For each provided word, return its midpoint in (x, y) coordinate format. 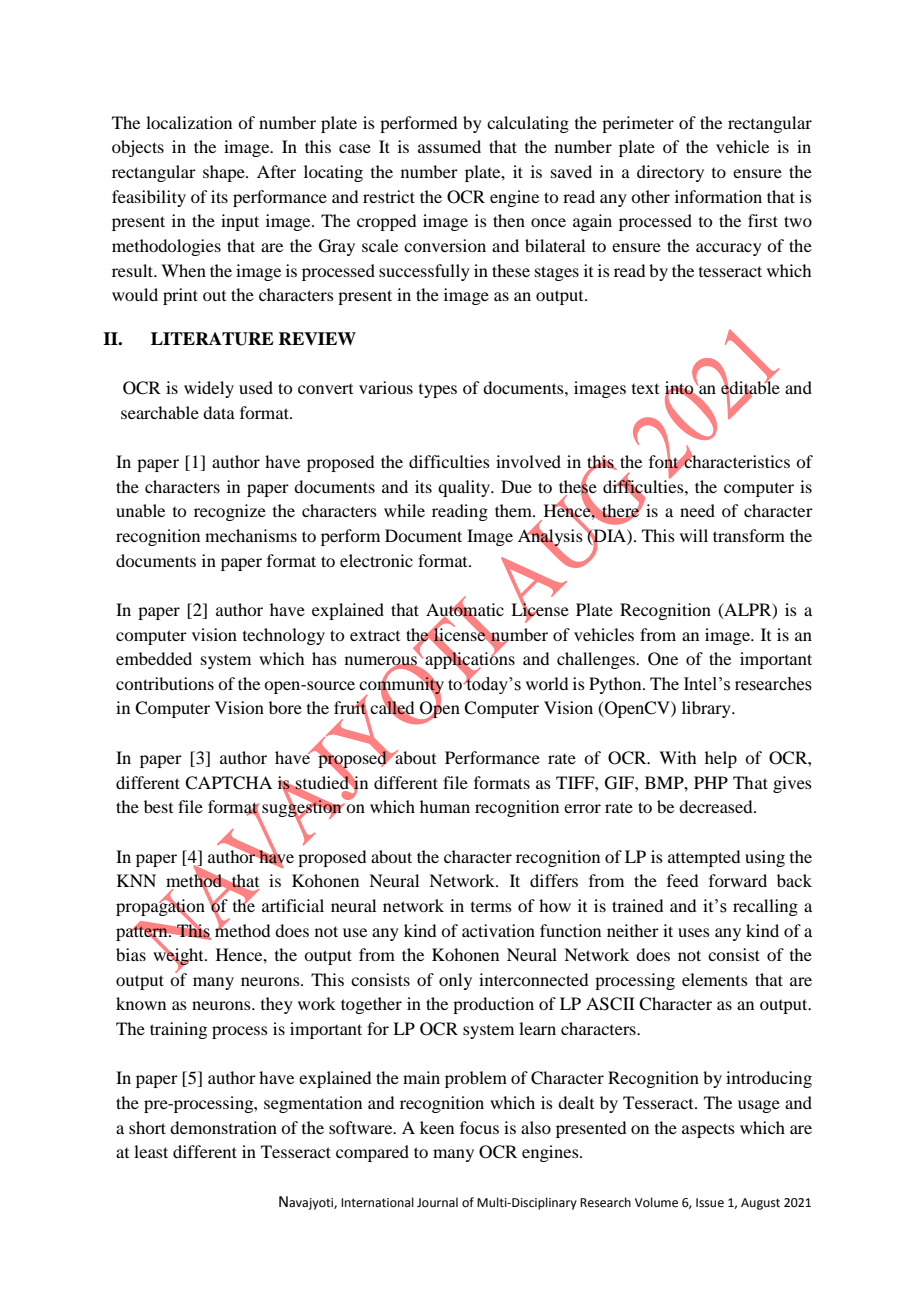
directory (670, 173)
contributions (165, 683)
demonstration (223, 1127)
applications (469, 661)
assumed (449, 146)
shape (225, 173)
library (707, 709)
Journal (437, 1202)
